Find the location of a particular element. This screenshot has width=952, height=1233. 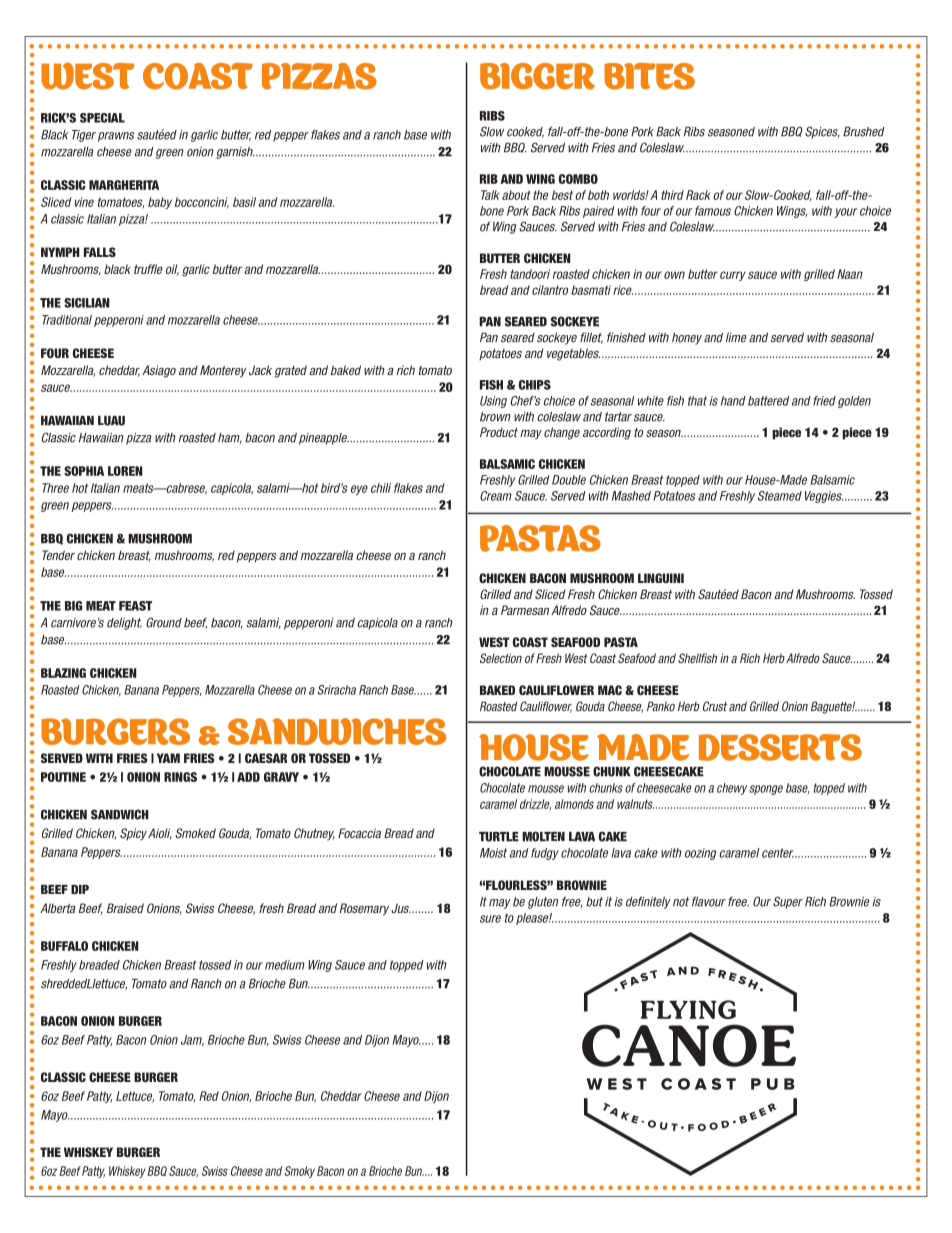

Smoky is located at coordinates (300, 1172).
